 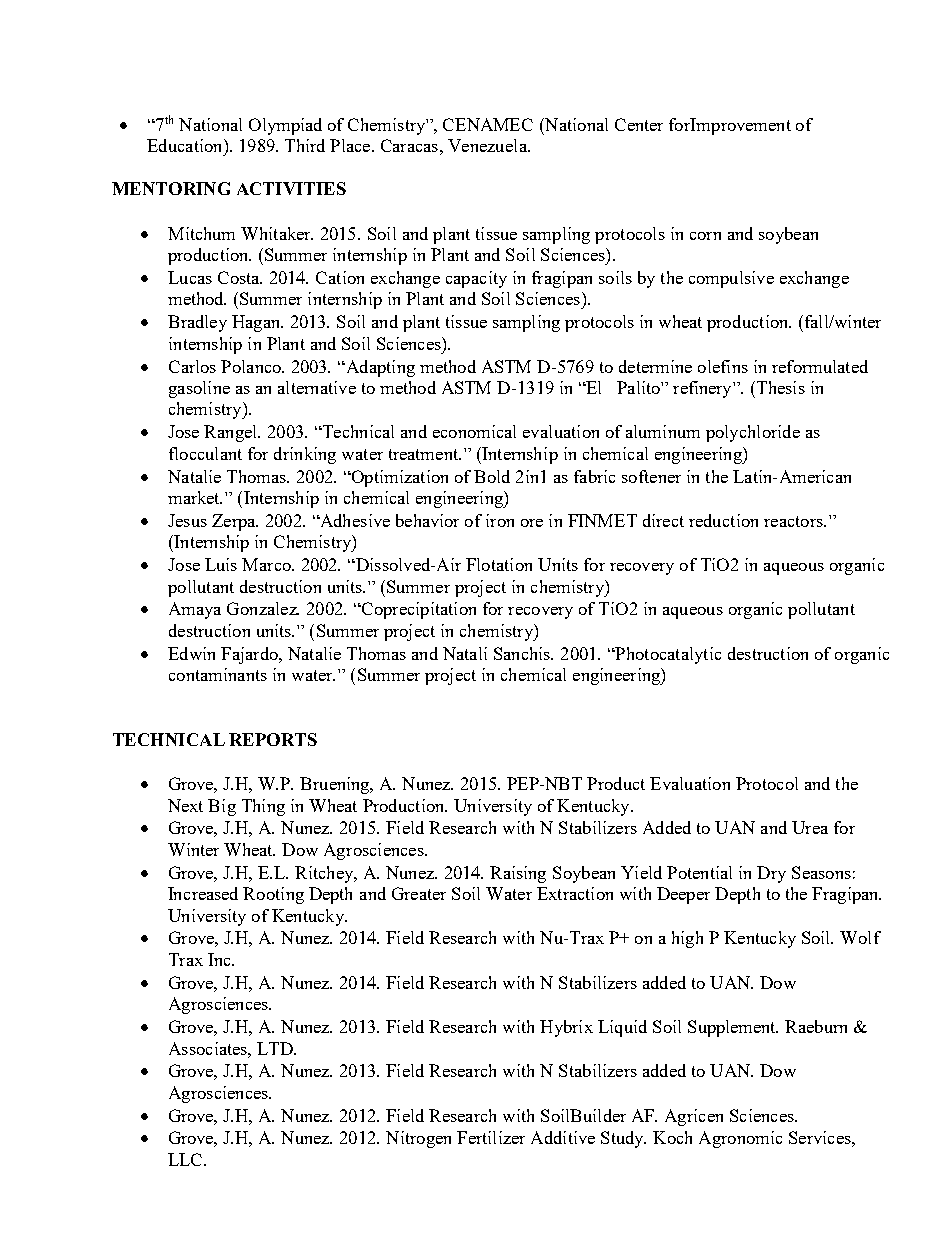 What do you see at coordinates (285, 126) in the screenshot?
I see `Olympiad` at bounding box center [285, 126].
